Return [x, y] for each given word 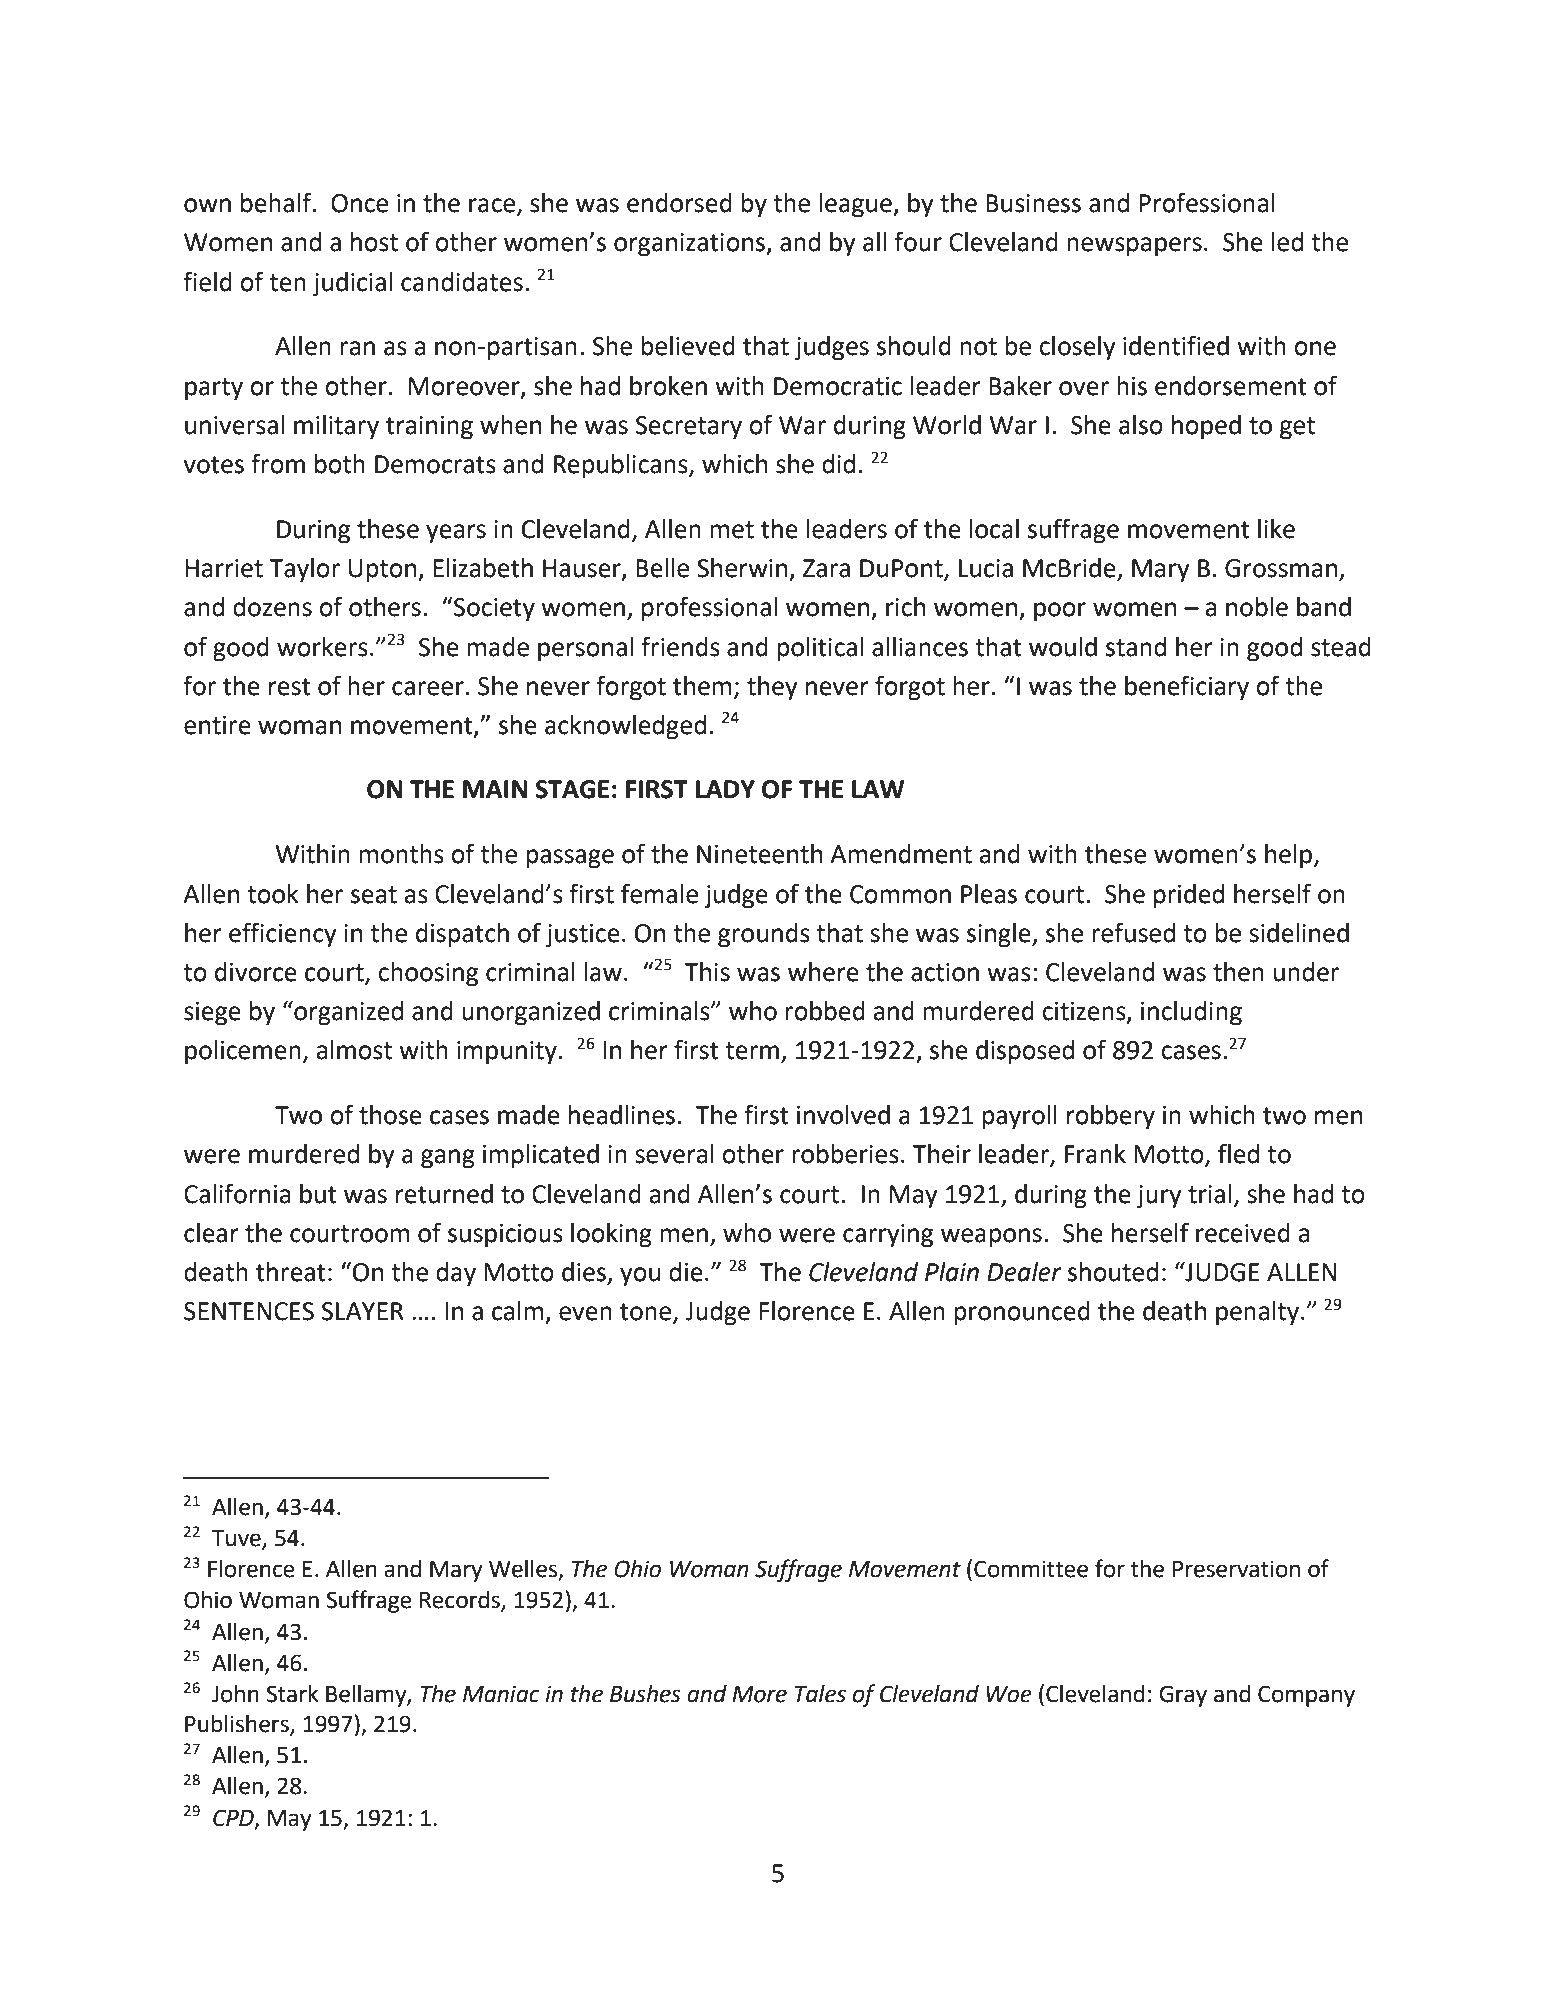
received [1243, 1233]
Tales [820, 1693]
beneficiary [1187, 688]
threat [291, 1272]
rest [290, 687]
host [374, 242]
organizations [690, 245]
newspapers [1134, 247]
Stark [292, 1694]
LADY [725, 789]
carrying [888, 1236]
